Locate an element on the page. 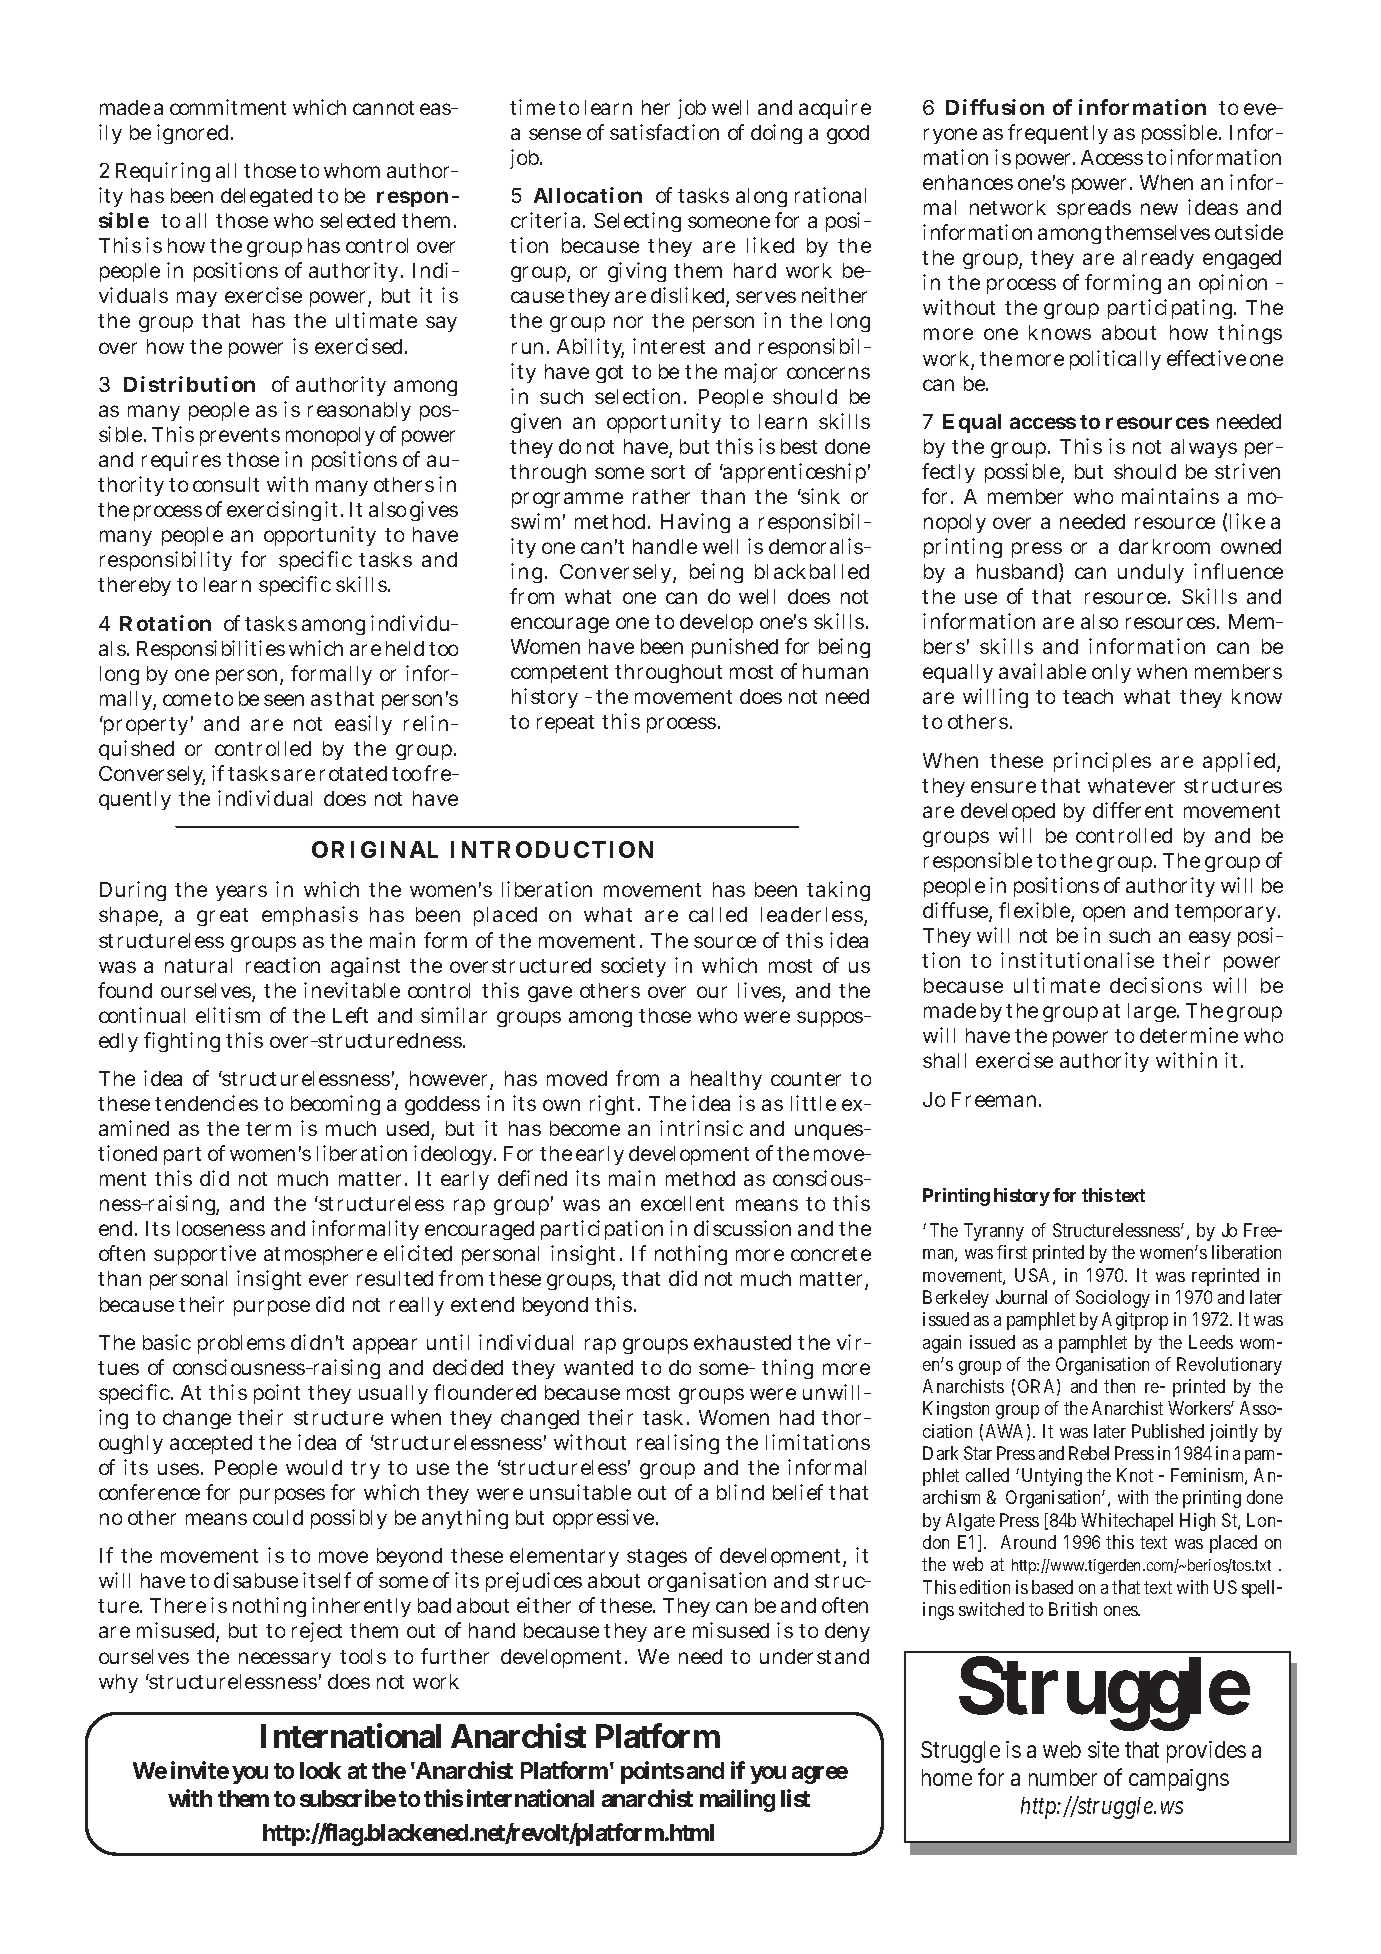  site is located at coordinates (1103, 1749).
